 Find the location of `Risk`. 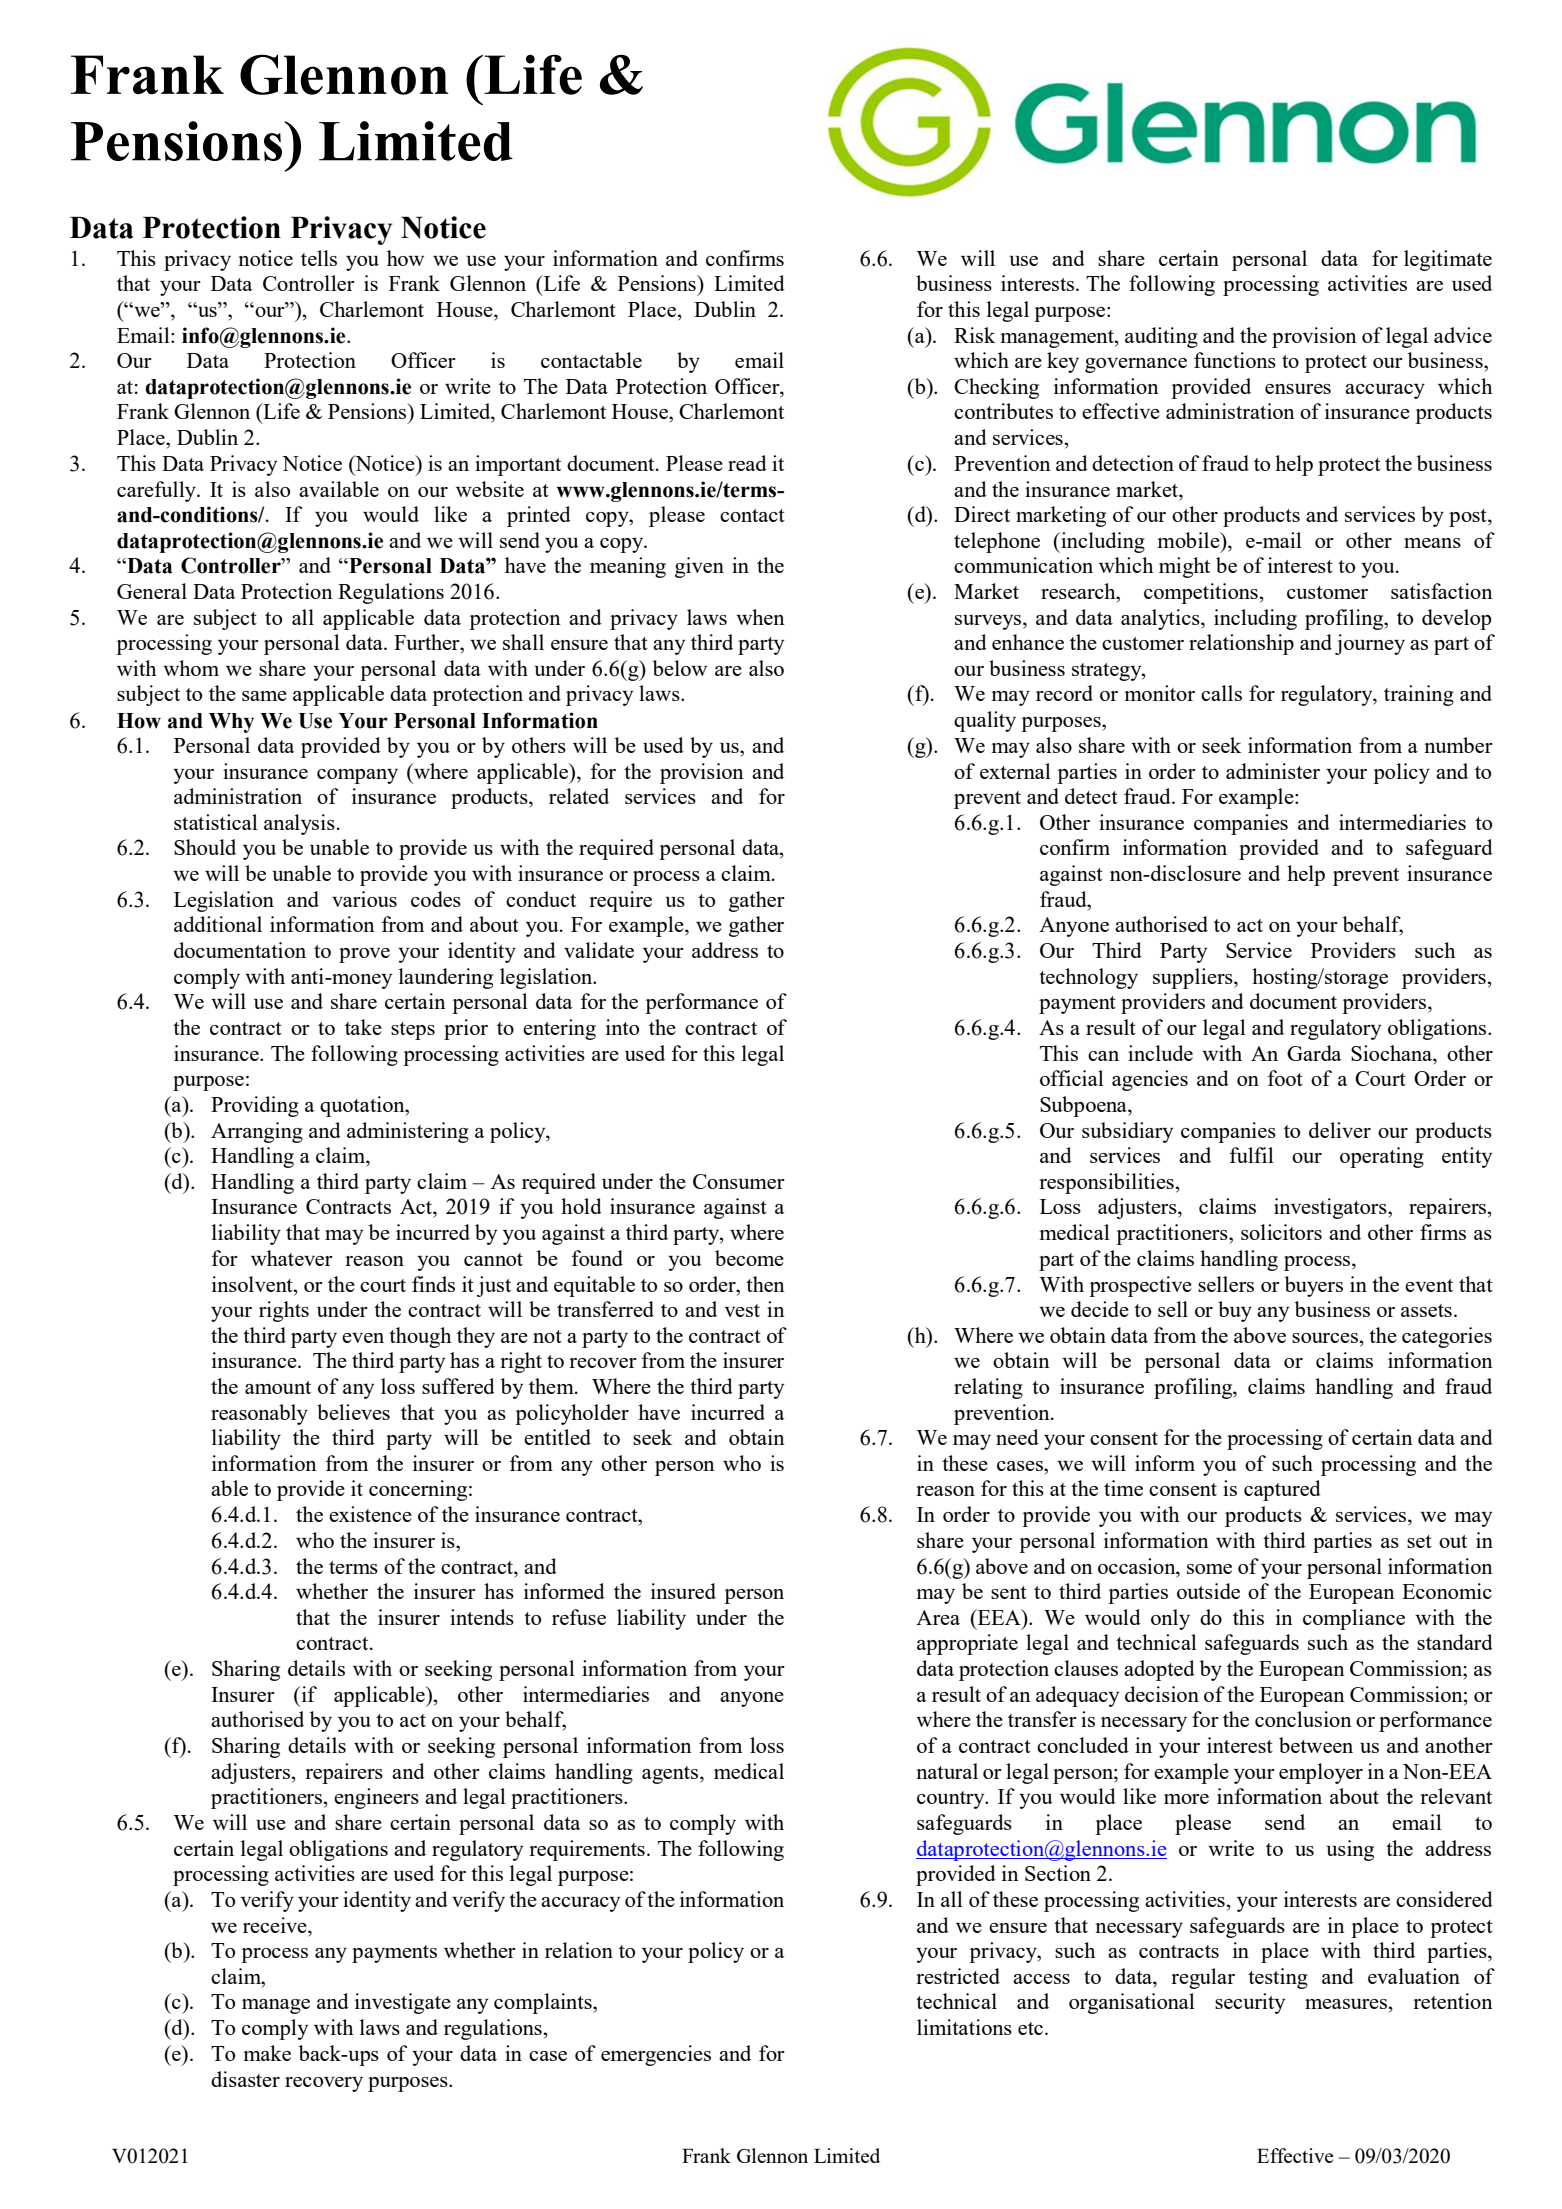

Risk is located at coordinates (974, 335).
